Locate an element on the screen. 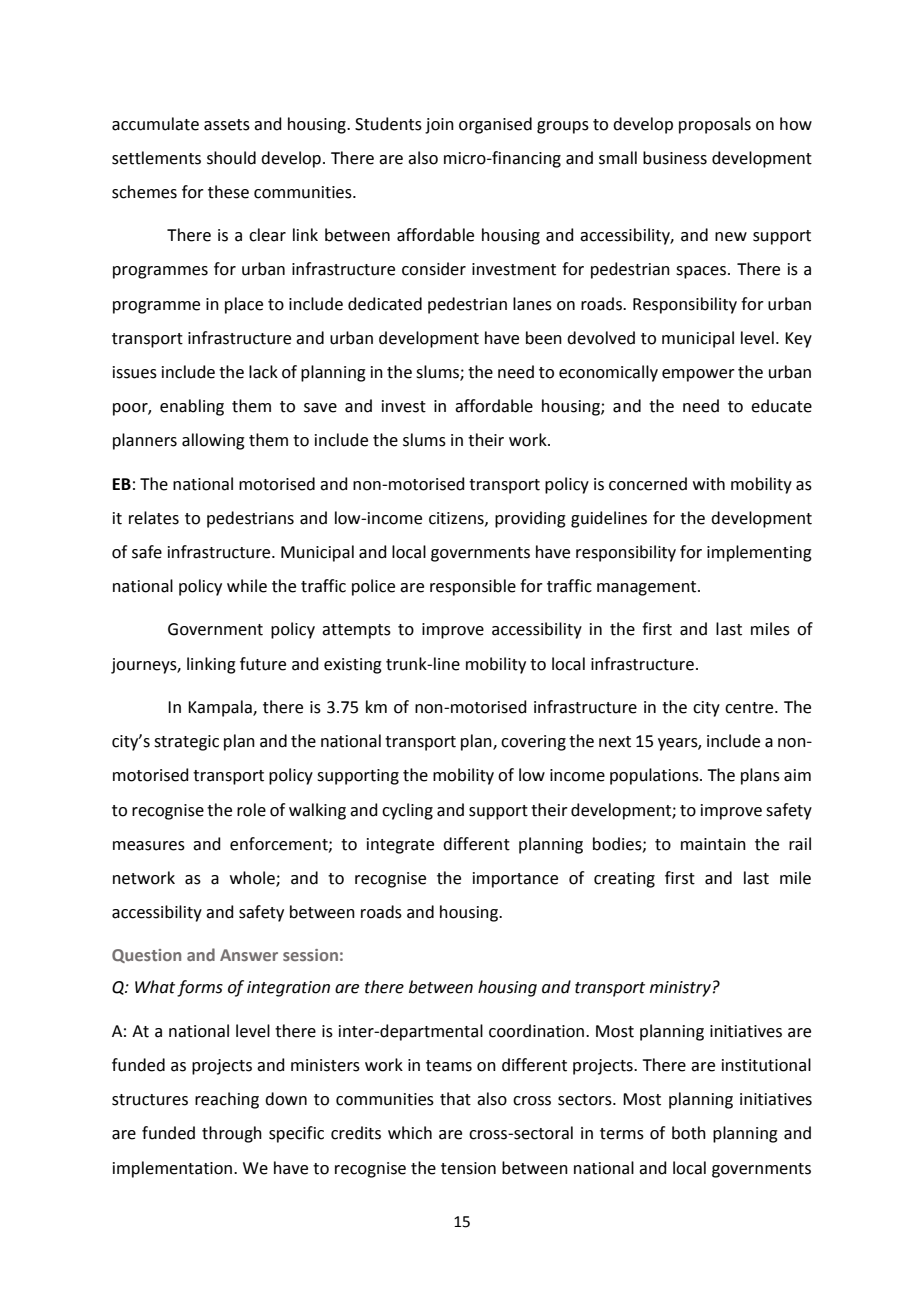  empower is located at coordinates (698, 375).
